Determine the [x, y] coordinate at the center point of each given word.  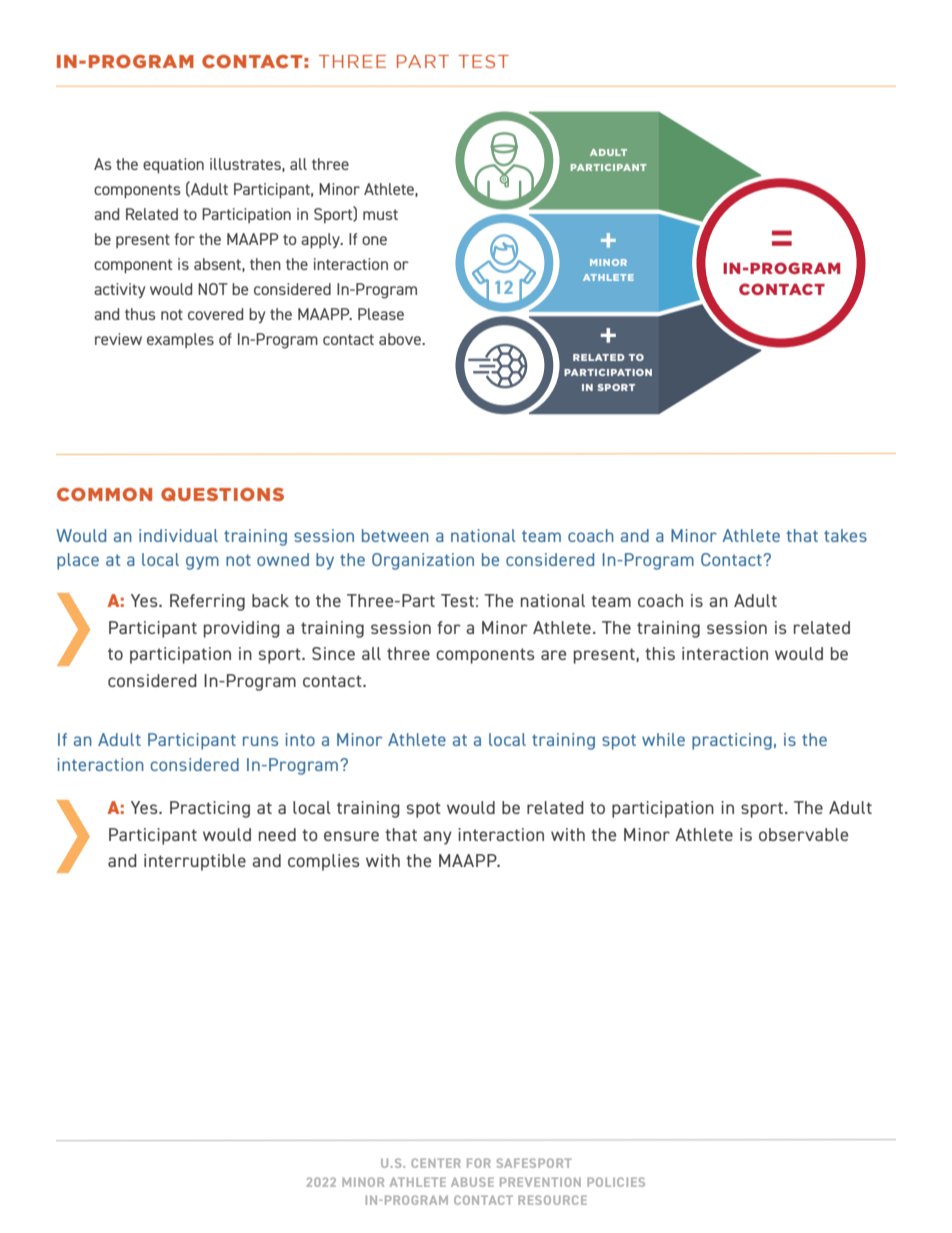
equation [173, 165]
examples [180, 340]
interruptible [195, 862]
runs [260, 741]
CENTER [436, 1163]
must [380, 214]
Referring [207, 602]
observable [803, 834]
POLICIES [616, 1182]
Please [381, 314]
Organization [423, 561]
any [437, 838]
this [660, 653]
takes [845, 535]
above [401, 339]
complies [324, 862]
